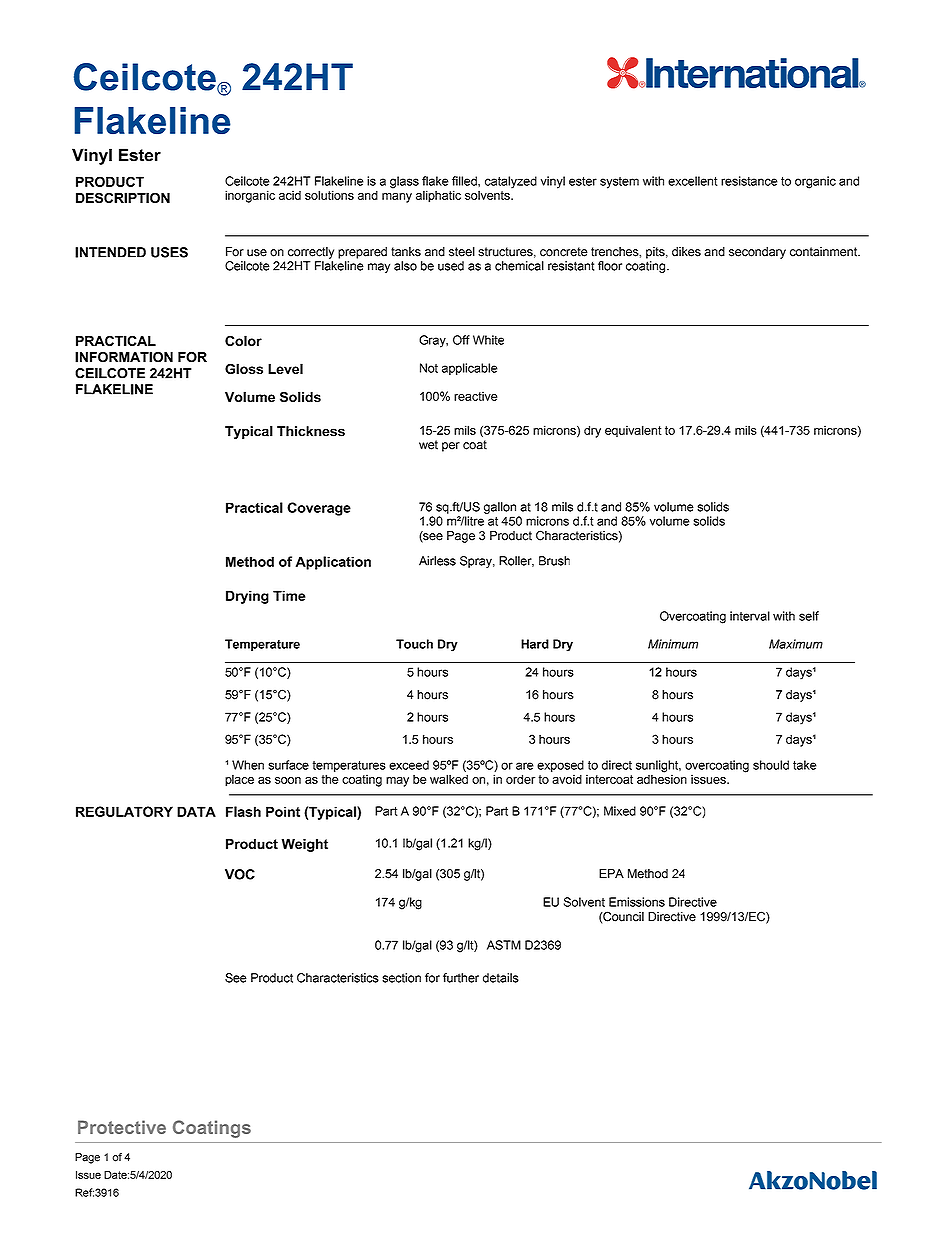 Image resolution: width=952 pixels, height=1233 pixels. I want to click on DATA, so click(196, 811).
